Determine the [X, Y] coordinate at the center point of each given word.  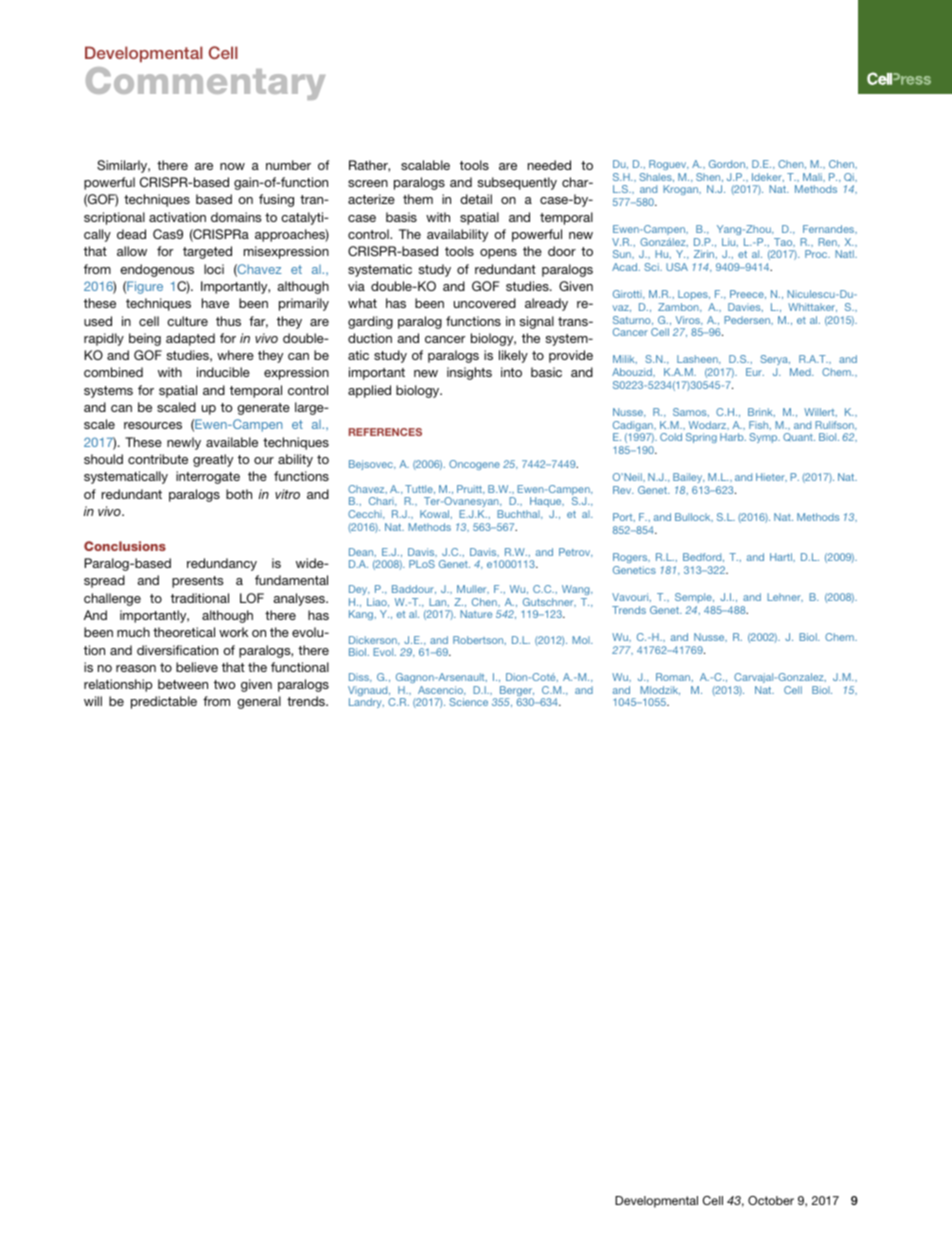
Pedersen [748, 320]
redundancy [222, 564]
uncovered [485, 303]
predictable [164, 702]
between [183, 684]
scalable [425, 165]
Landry [366, 703]
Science [469, 702]
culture [187, 321]
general [259, 702]
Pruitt [471, 489]
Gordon [728, 164]
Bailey [689, 478]
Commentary [205, 83]
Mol [582, 640]
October [771, 1200]
